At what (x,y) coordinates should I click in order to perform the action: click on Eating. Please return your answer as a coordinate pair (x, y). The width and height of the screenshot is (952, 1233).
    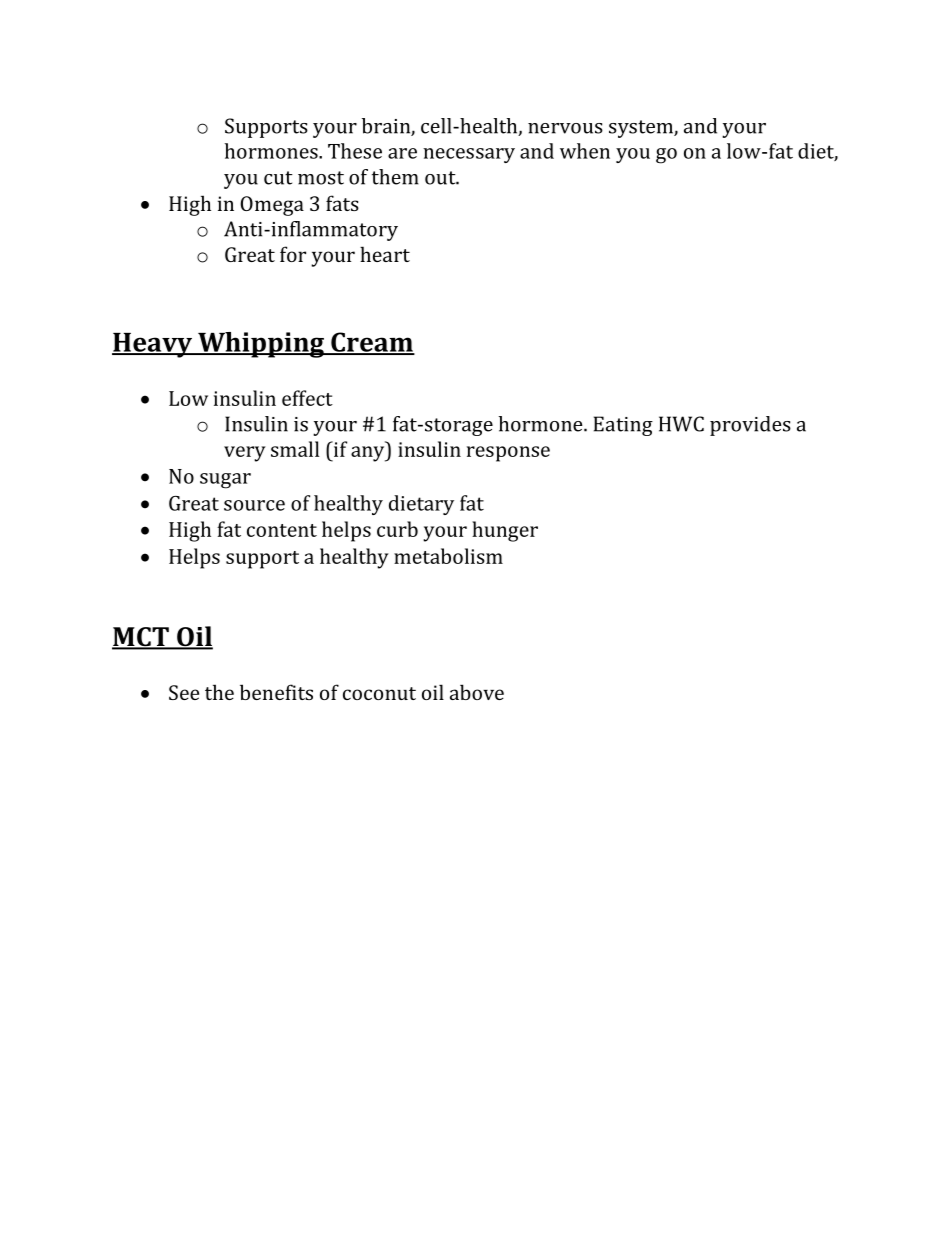
    Looking at the image, I should click on (623, 426).
